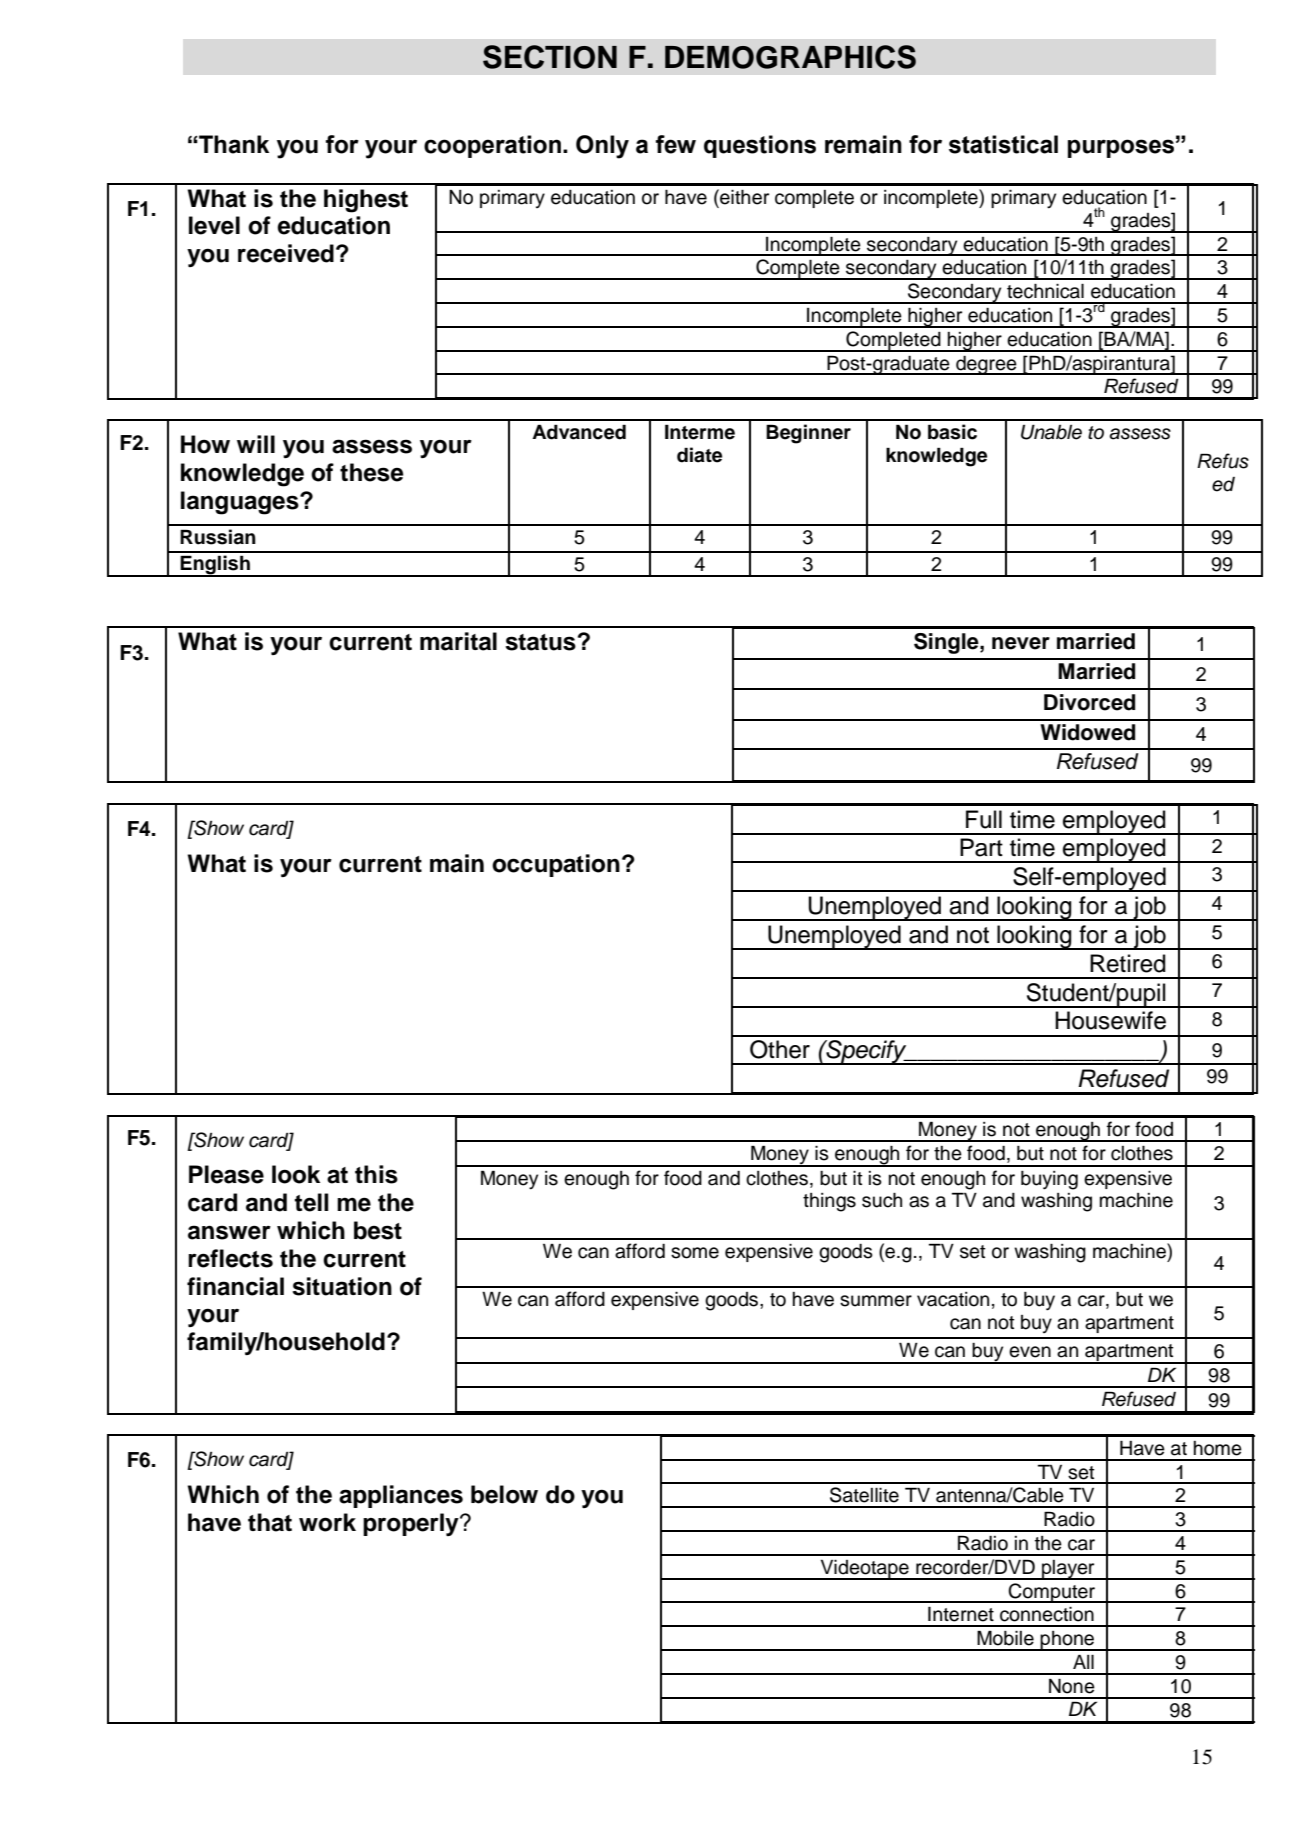 The image size is (1306, 1847). Describe the element at coordinates (327, 1522) in the document. I see `work` at that location.
